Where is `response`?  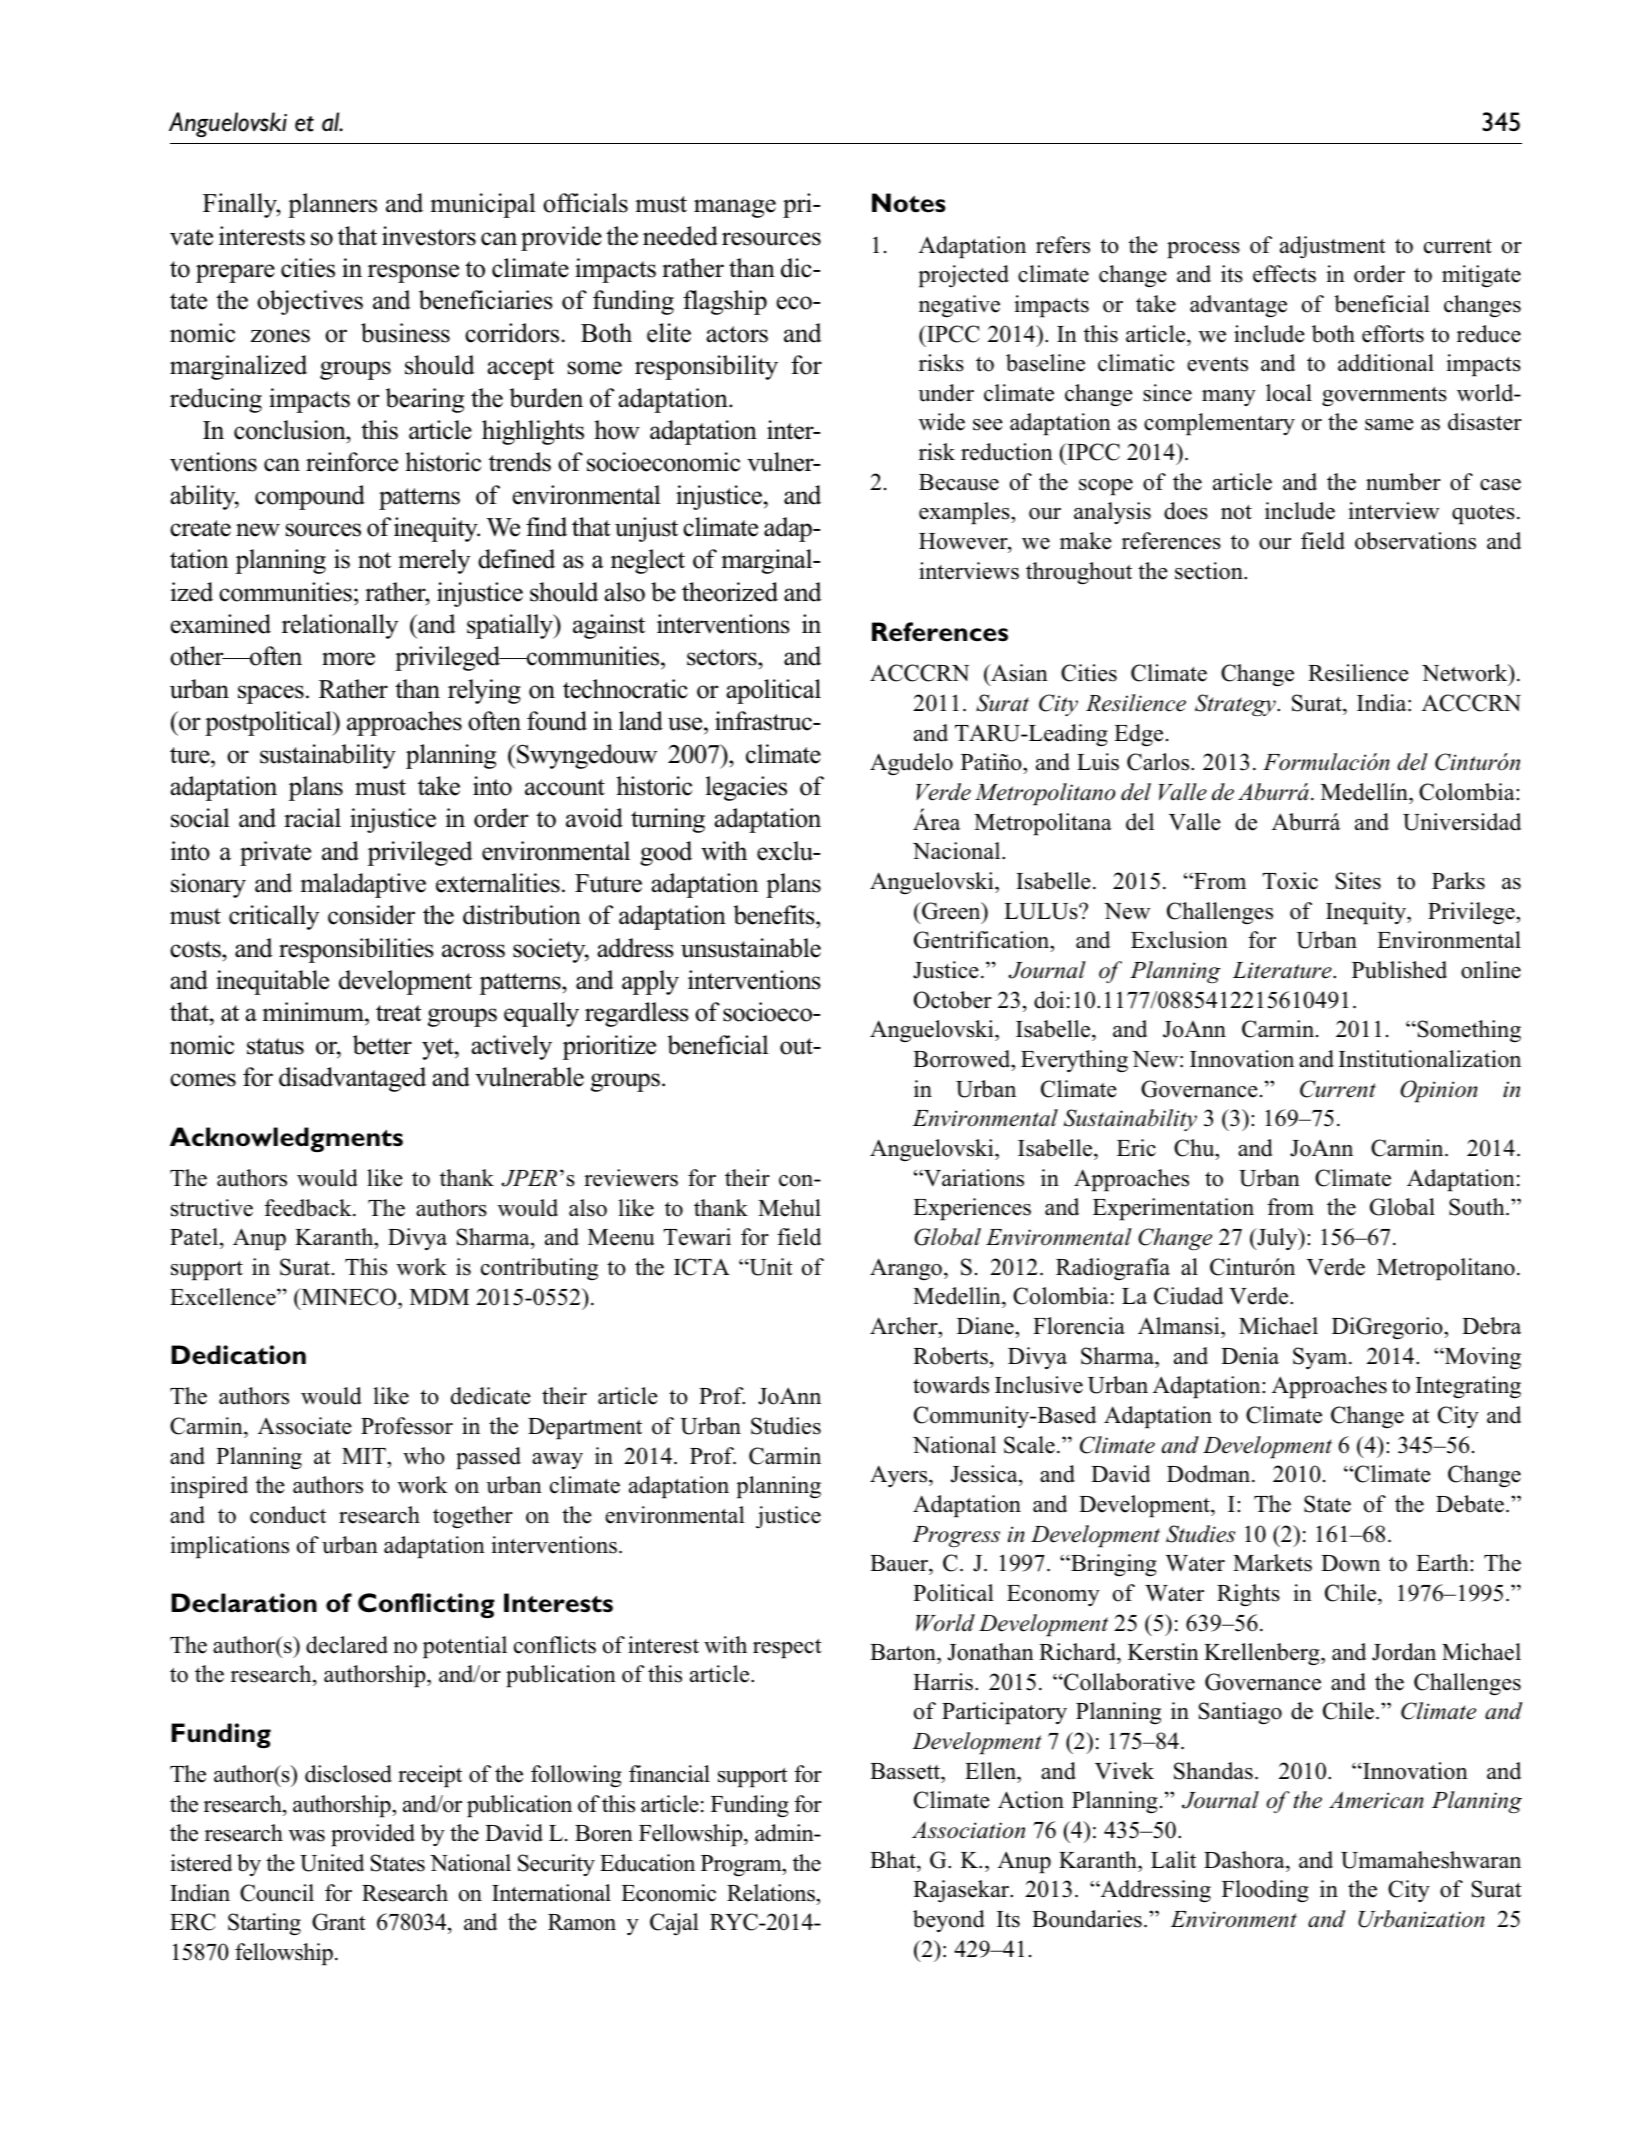
response is located at coordinates (413, 273).
